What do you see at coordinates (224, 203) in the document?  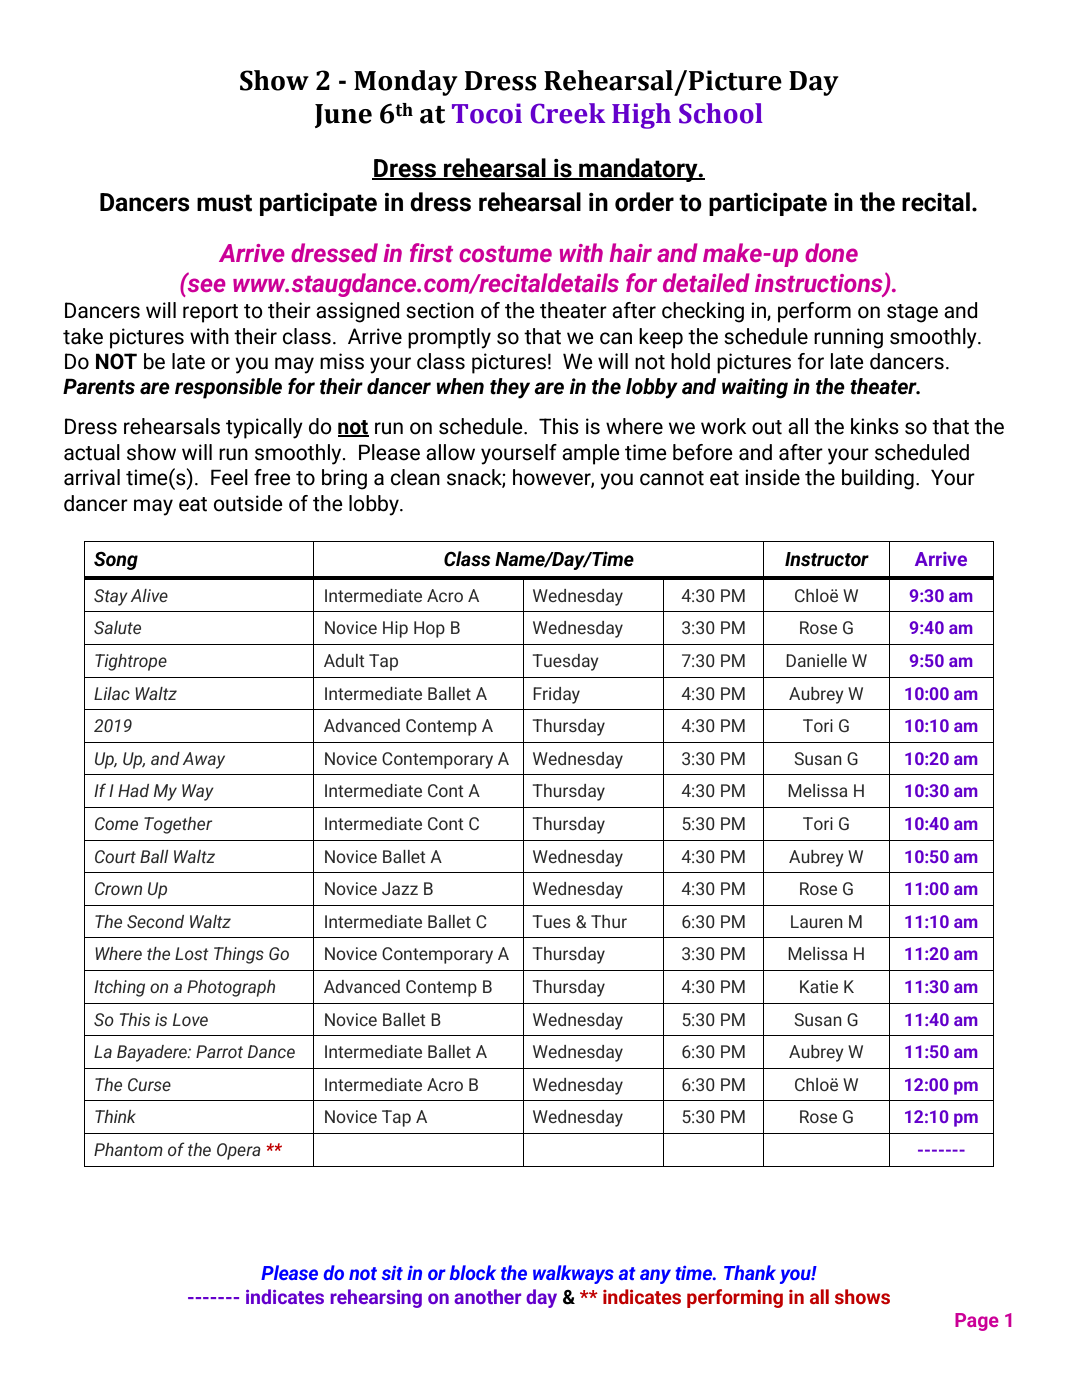 I see `must` at bounding box center [224, 203].
